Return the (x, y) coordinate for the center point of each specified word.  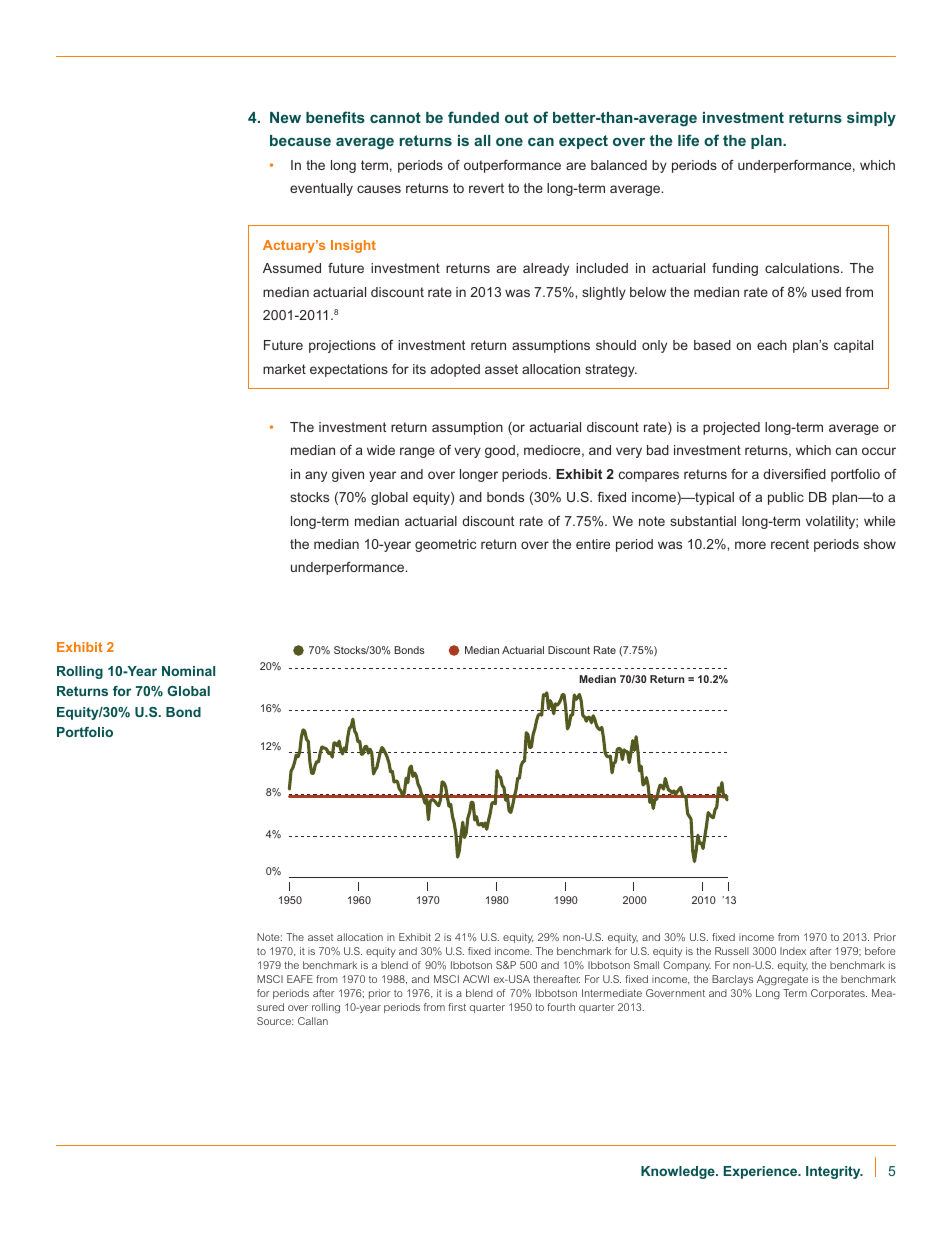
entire (593, 544)
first (457, 1007)
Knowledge (679, 1172)
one (509, 142)
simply (871, 119)
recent (790, 544)
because (300, 140)
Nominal (188, 671)
